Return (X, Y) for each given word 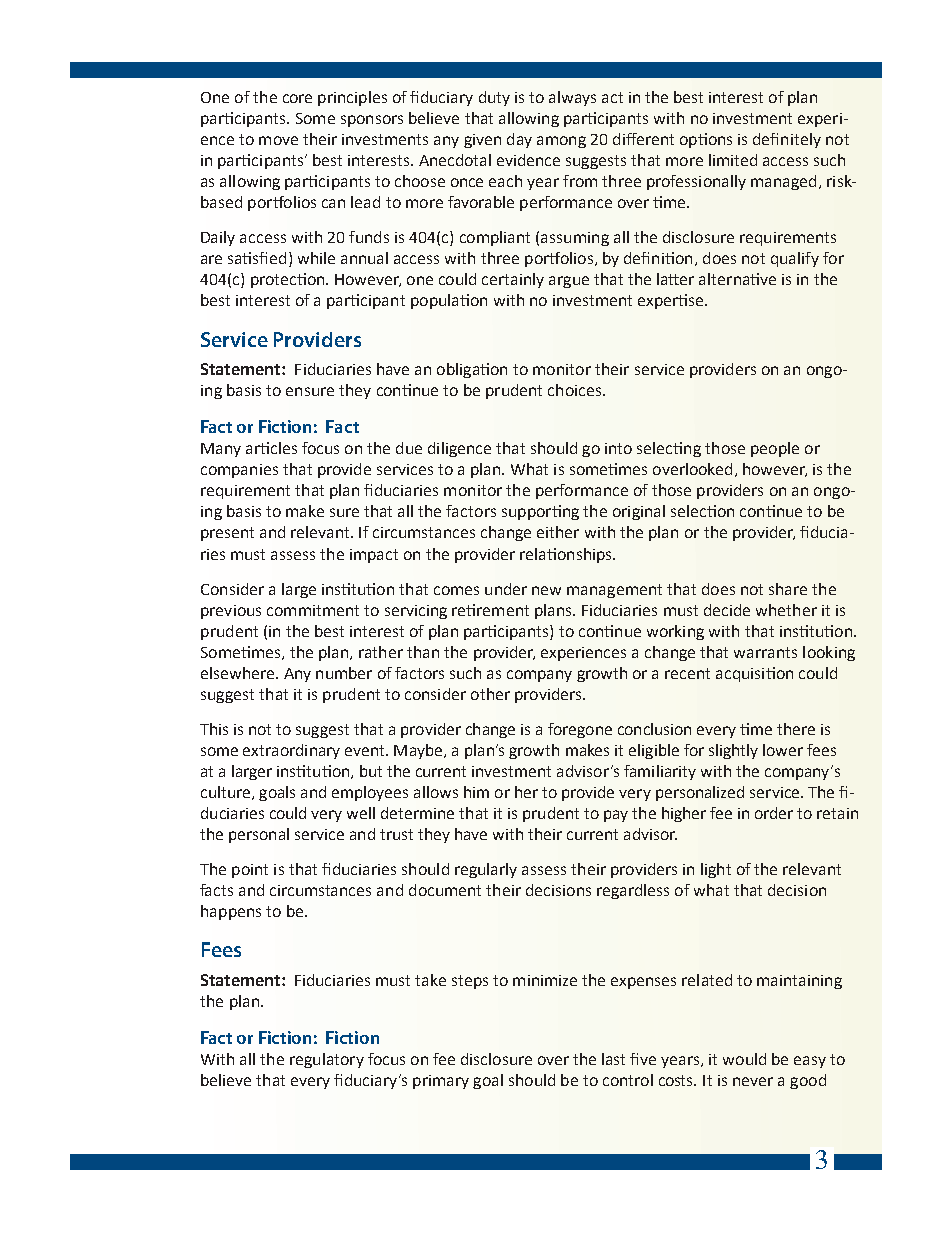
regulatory (327, 1060)
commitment (313, 610)
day (519, 140)
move (278, 140)
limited (733, 160)
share (788, 589)
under (506, 589)
